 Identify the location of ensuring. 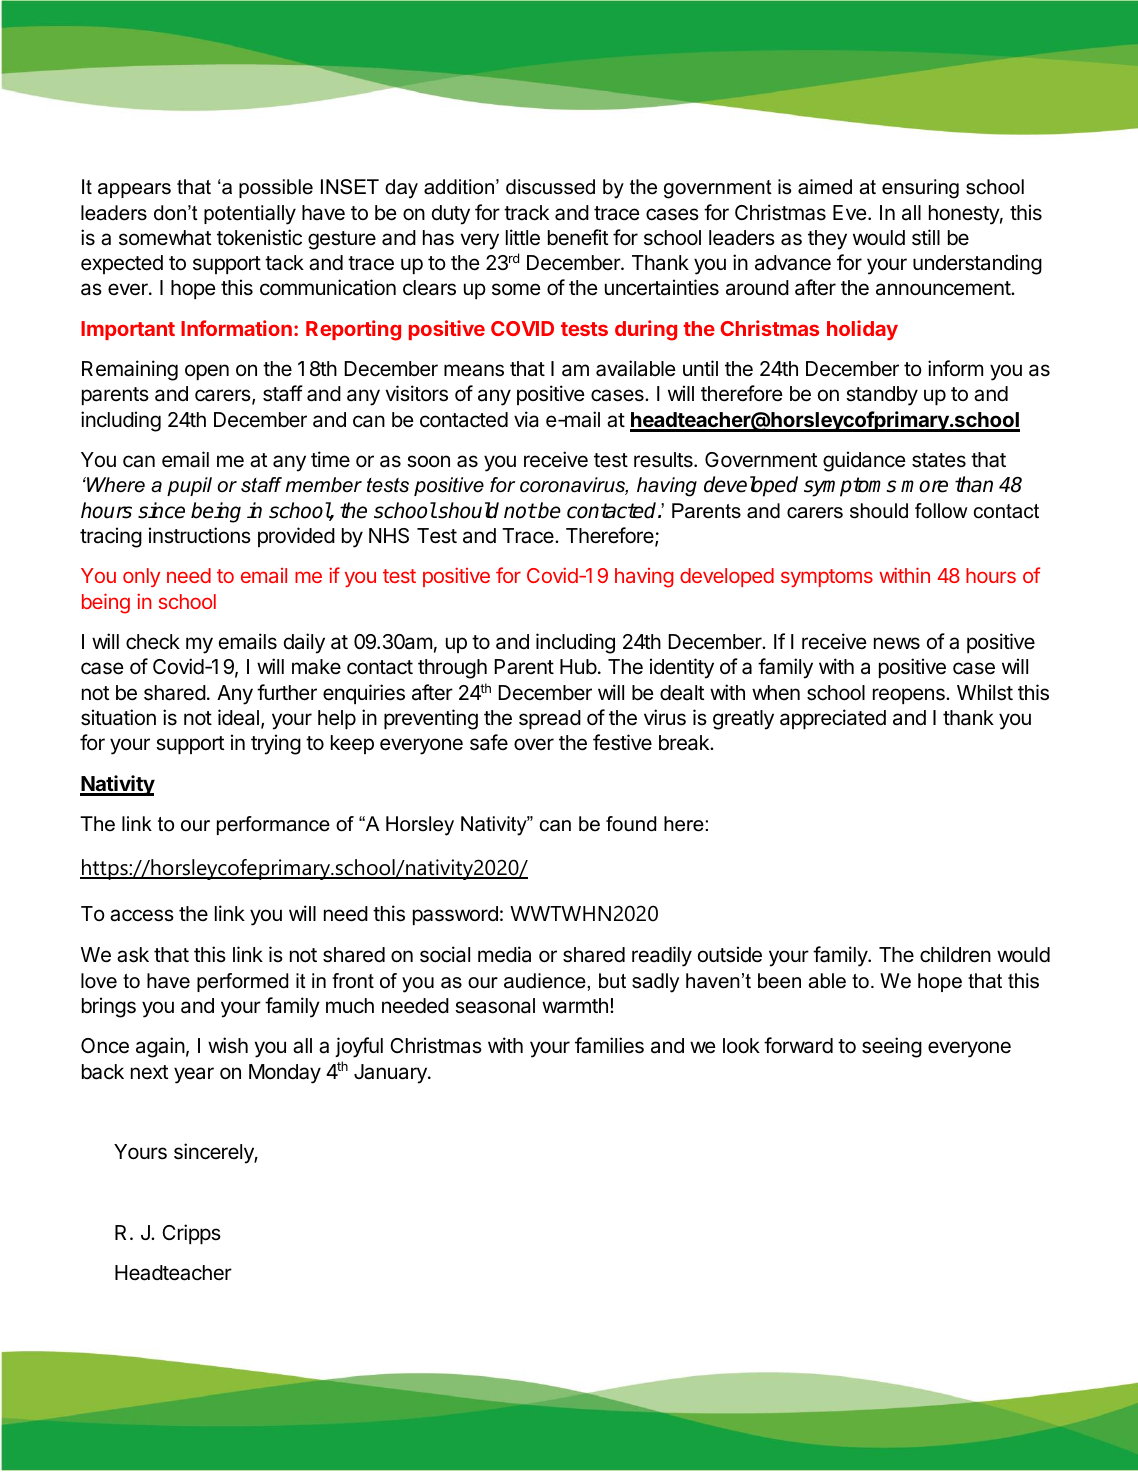
(920, 189).
